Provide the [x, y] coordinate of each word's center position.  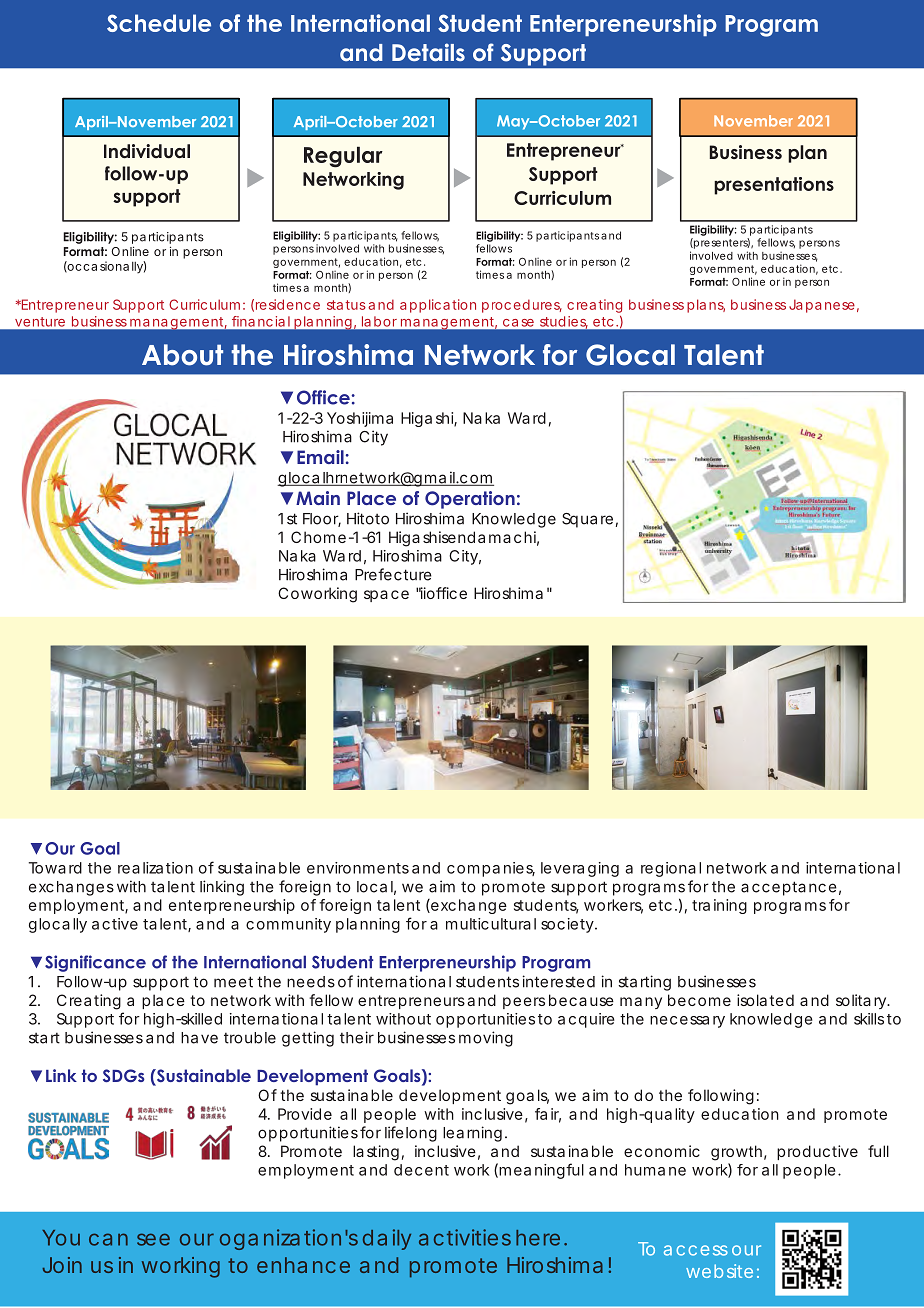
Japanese [822, 306]
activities [465, 1237]
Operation [470, 500]
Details [428, 52]
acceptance [789, 888]
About [182, 355]
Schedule [159, 23]
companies [491, 869]
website [719, 1271]
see [153, 1239]
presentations [774, 186]
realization [155, 868]
